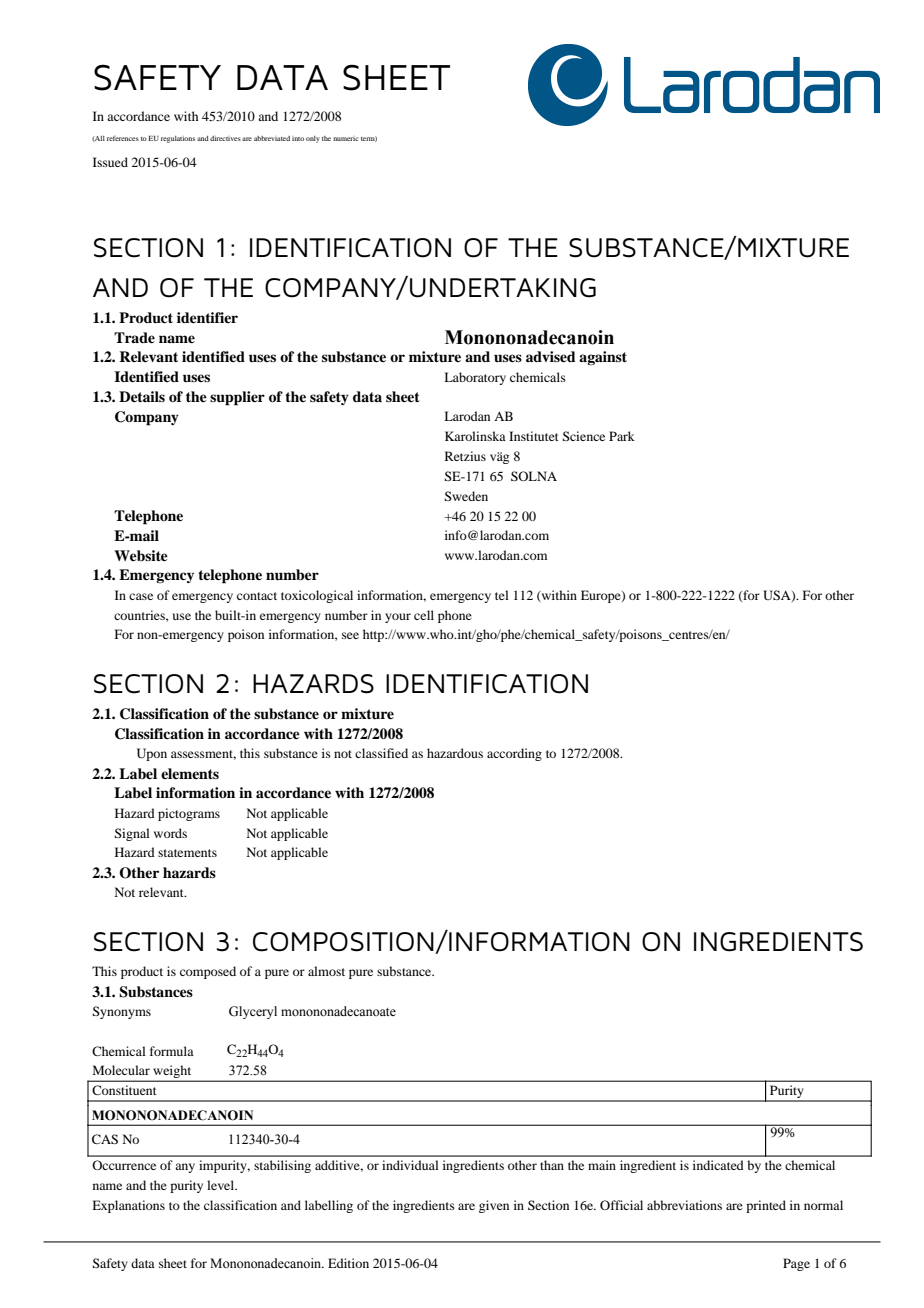 This page has height=1308, width=924. What do you see at coordinates (346, 139) in the page?
I see `numeric` at bounding box center [346, 139].
